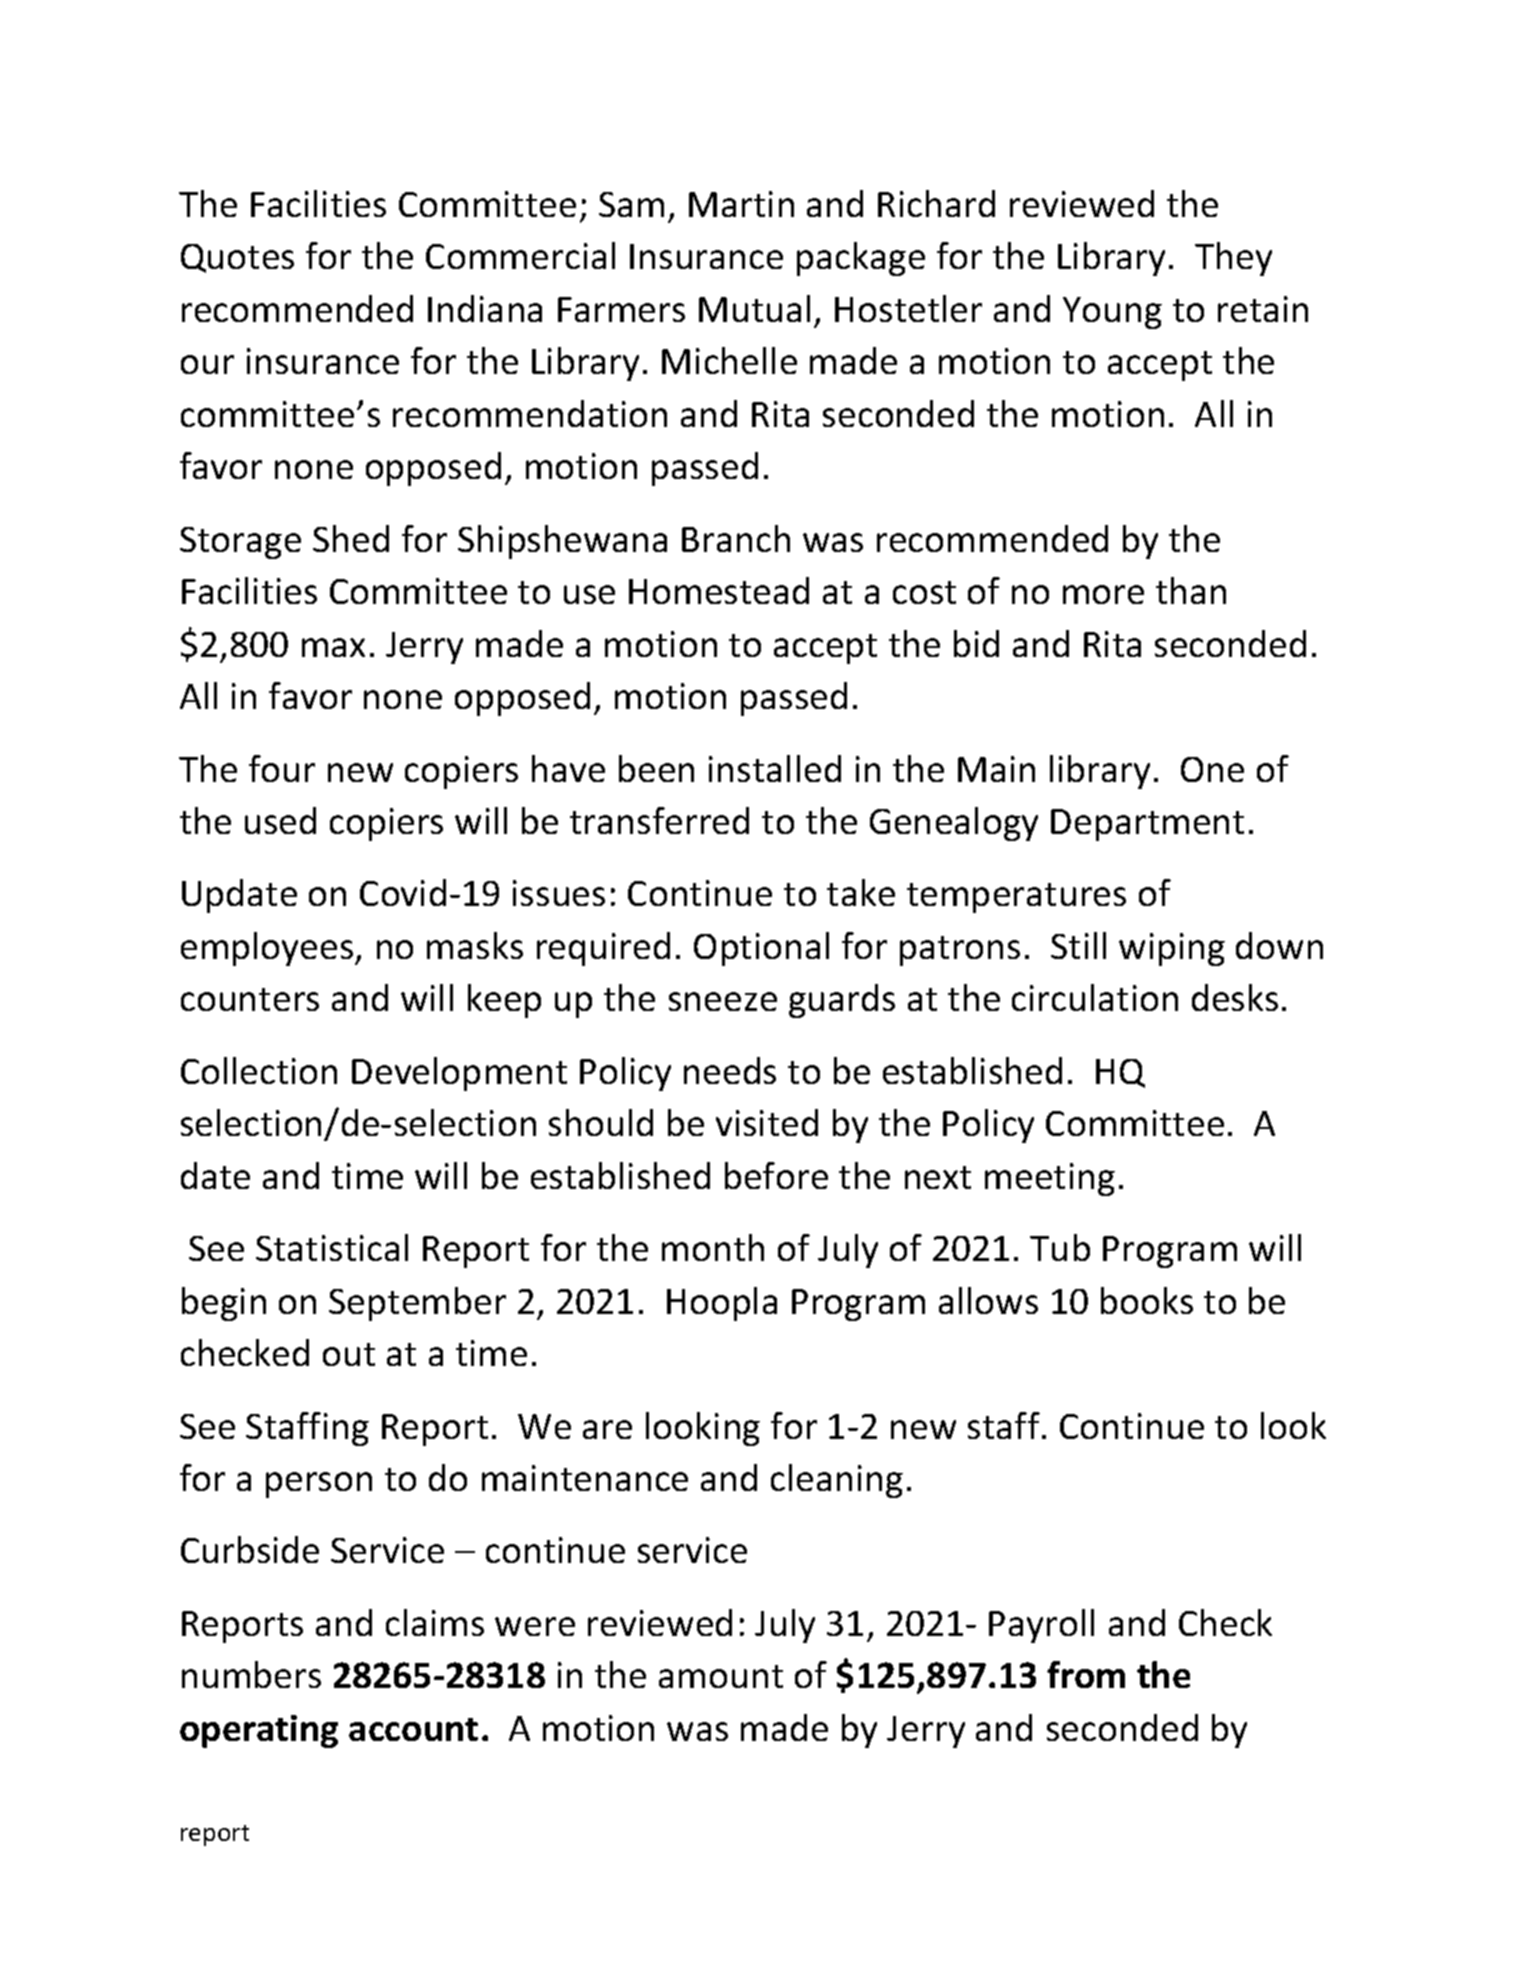  I want to click on They, so click(1233, 259).
